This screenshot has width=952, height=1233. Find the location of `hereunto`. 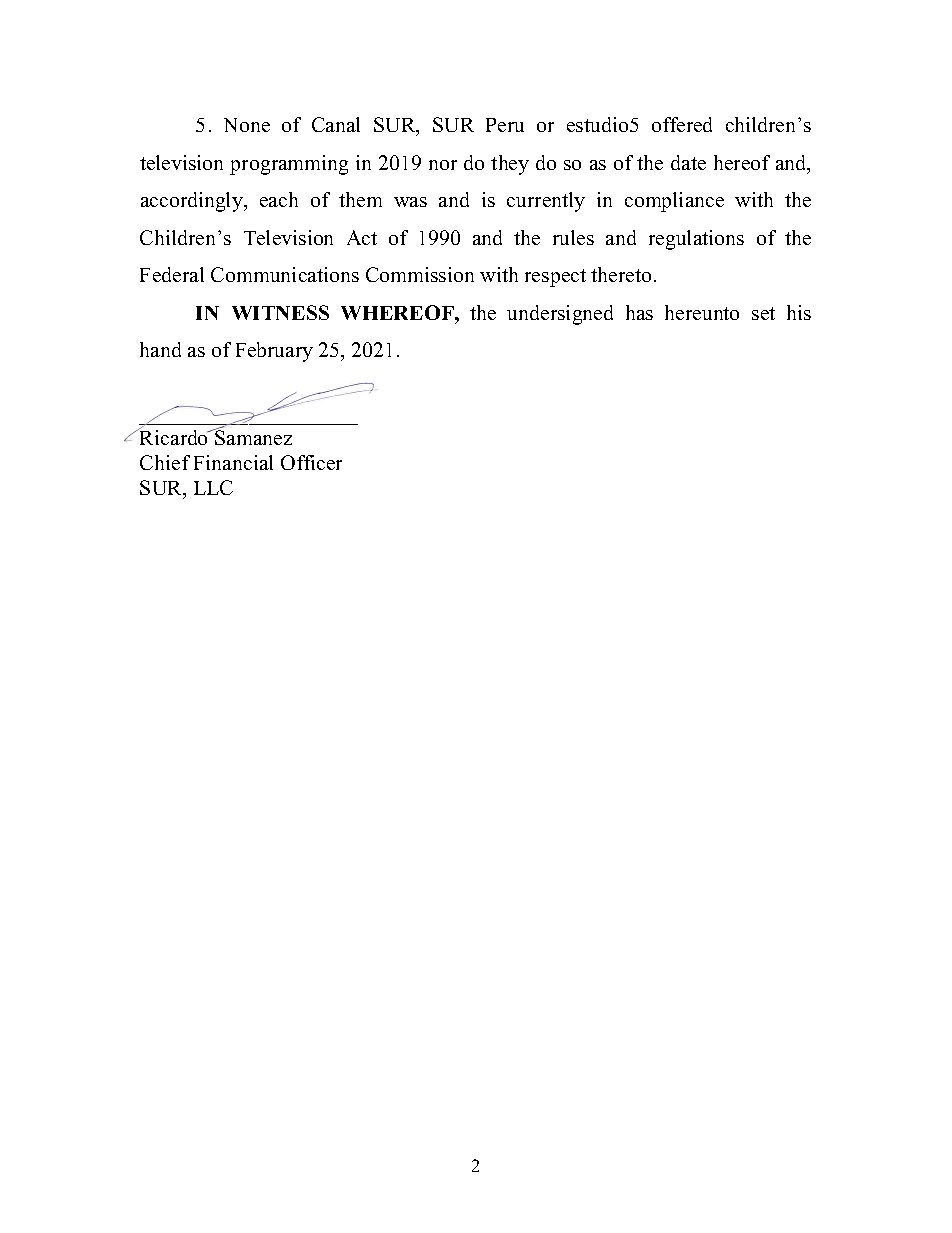

hereunto is located at coordinates (702, 312).
